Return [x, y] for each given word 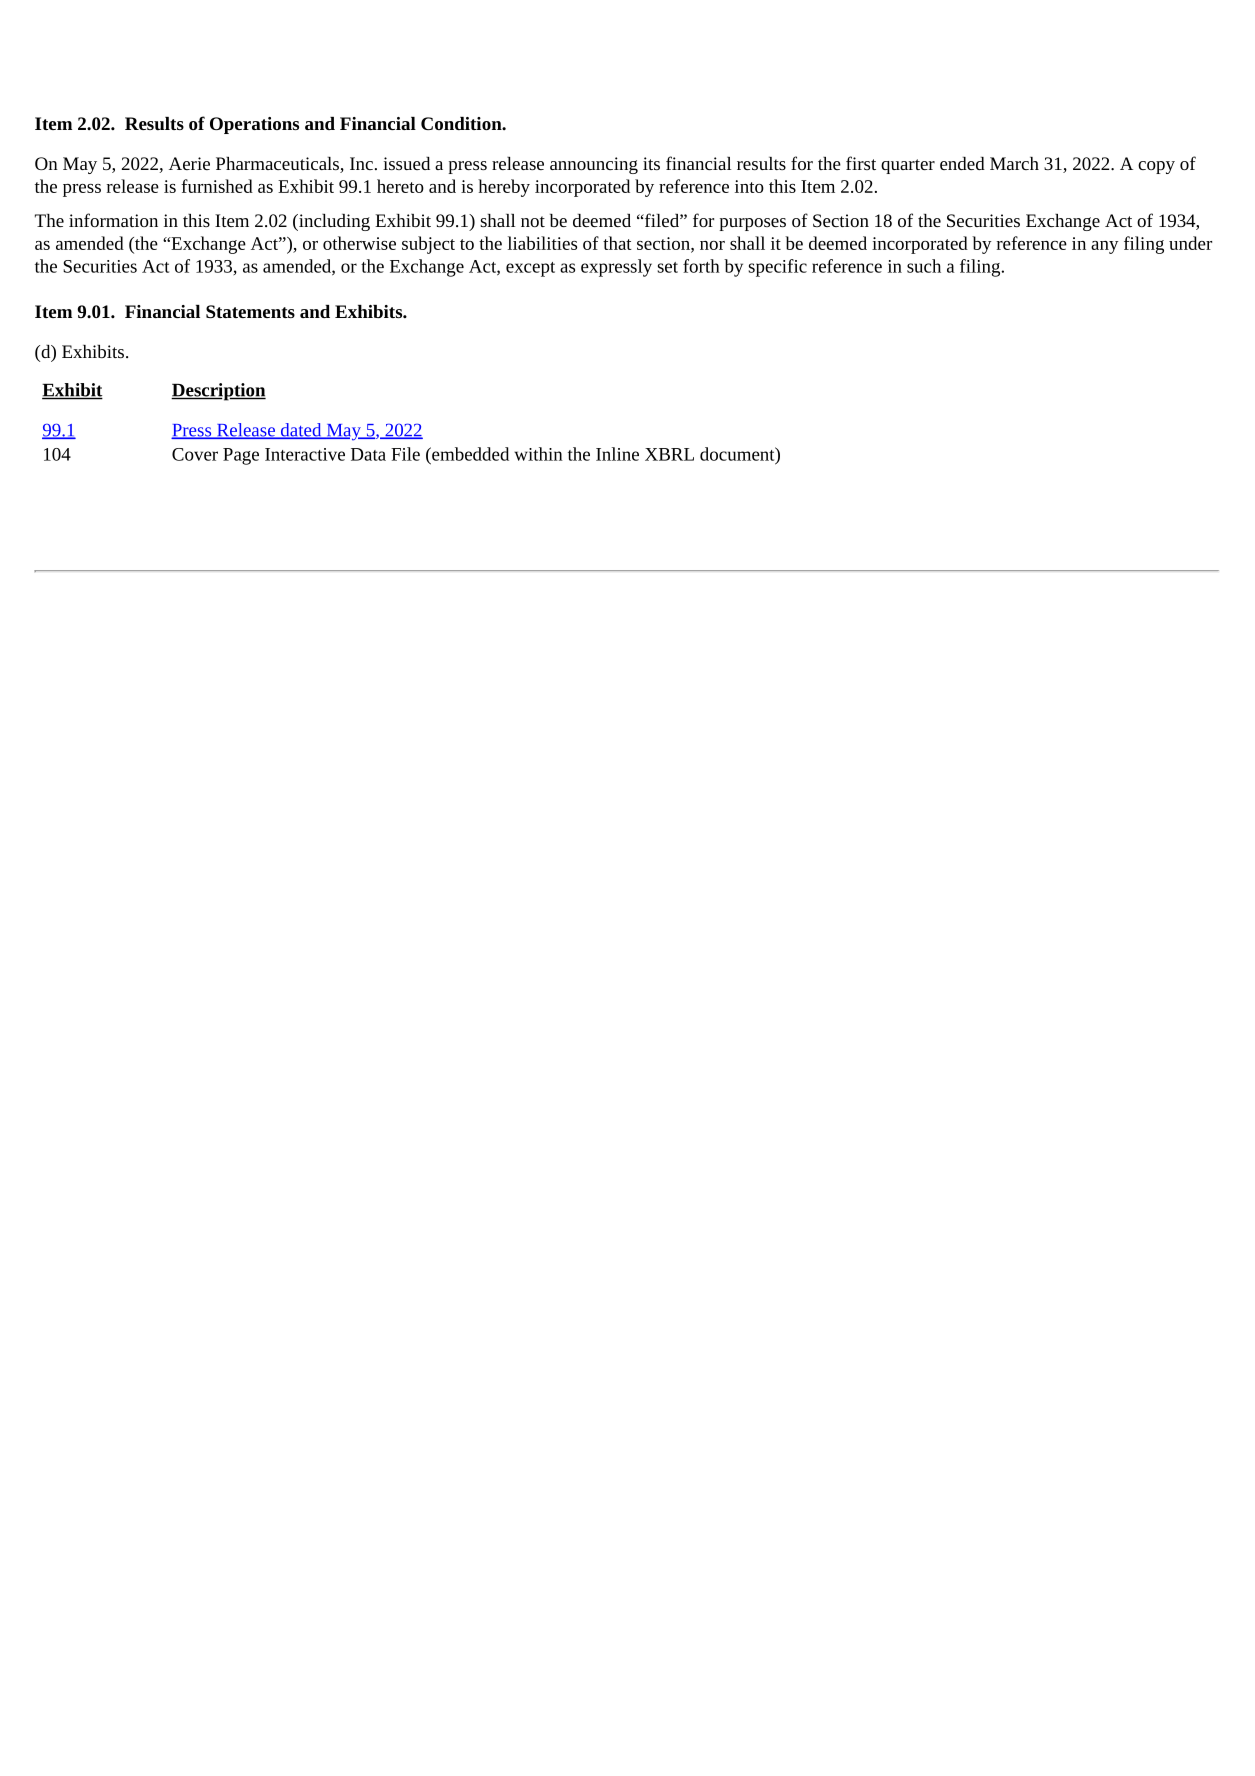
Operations [254, 125]
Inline [617, 454]
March [1014, 163]
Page [241, 456]
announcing [594, 165]
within [538, 454]
